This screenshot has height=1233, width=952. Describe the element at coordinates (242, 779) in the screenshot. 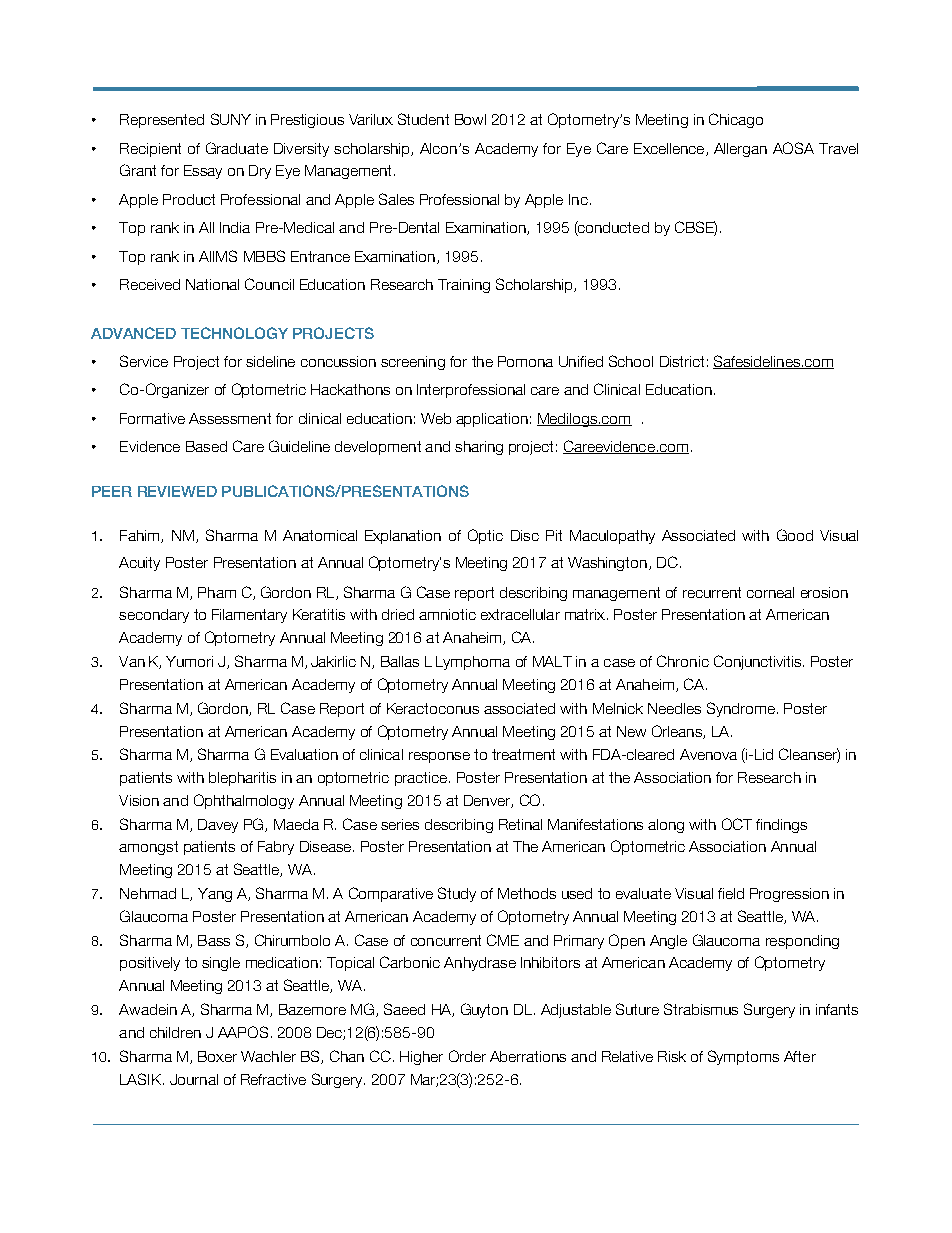

I see `blepharitis` at that location.
